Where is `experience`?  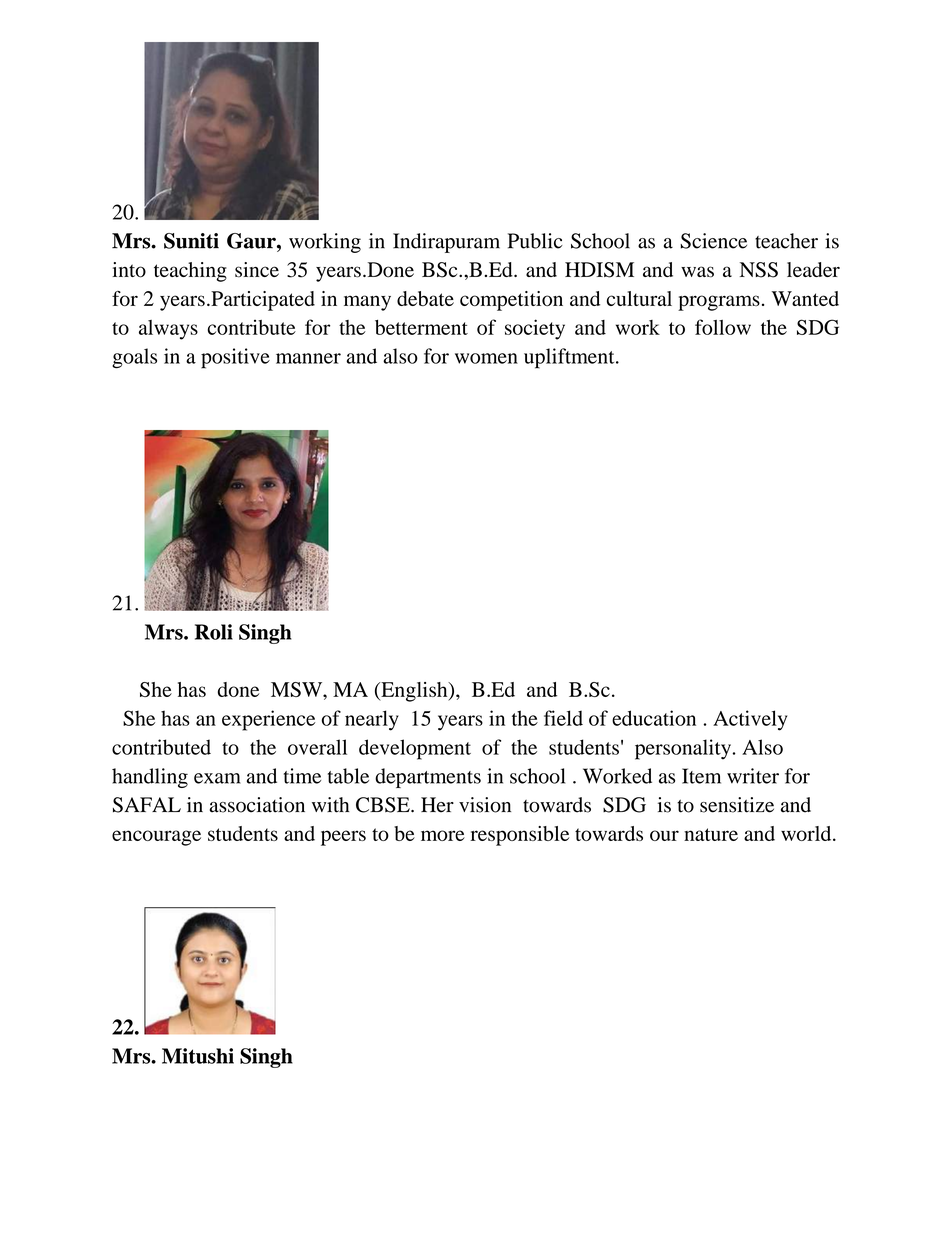 experience is located at coordinates (268, 720).
